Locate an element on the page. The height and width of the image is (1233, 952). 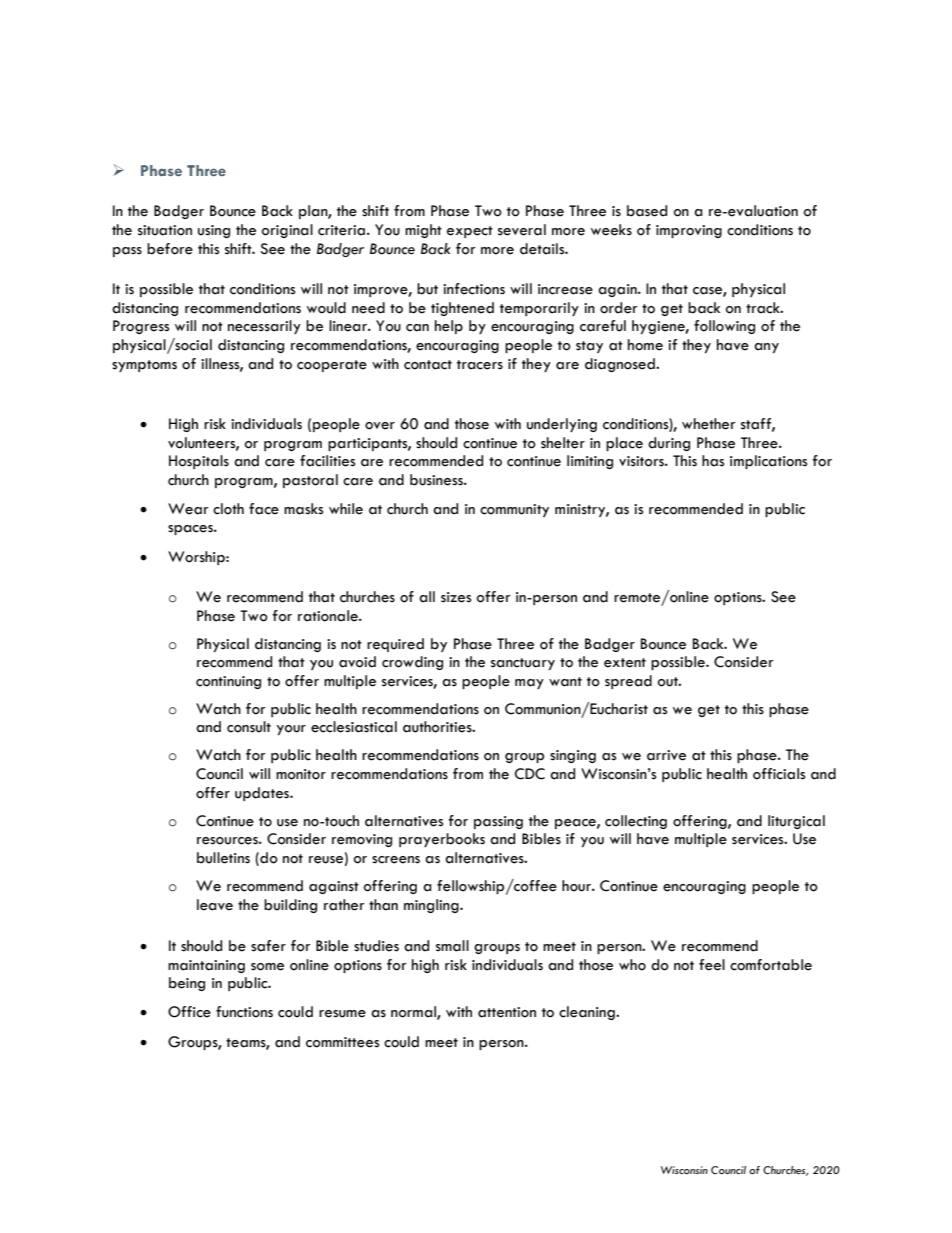
CDC is located at coordinates (530, 774).
